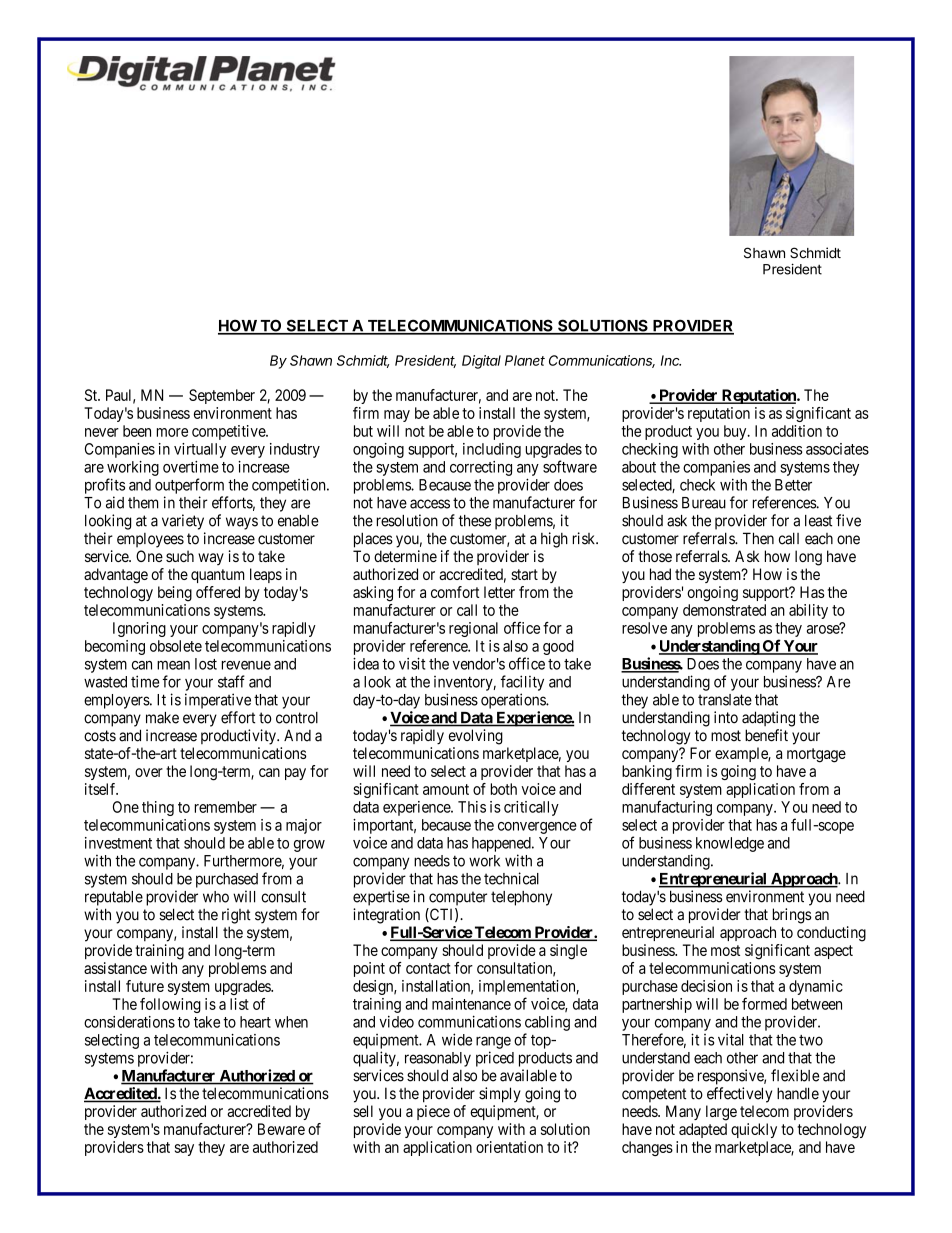  I want to click on benefit, so click(766, 735).
